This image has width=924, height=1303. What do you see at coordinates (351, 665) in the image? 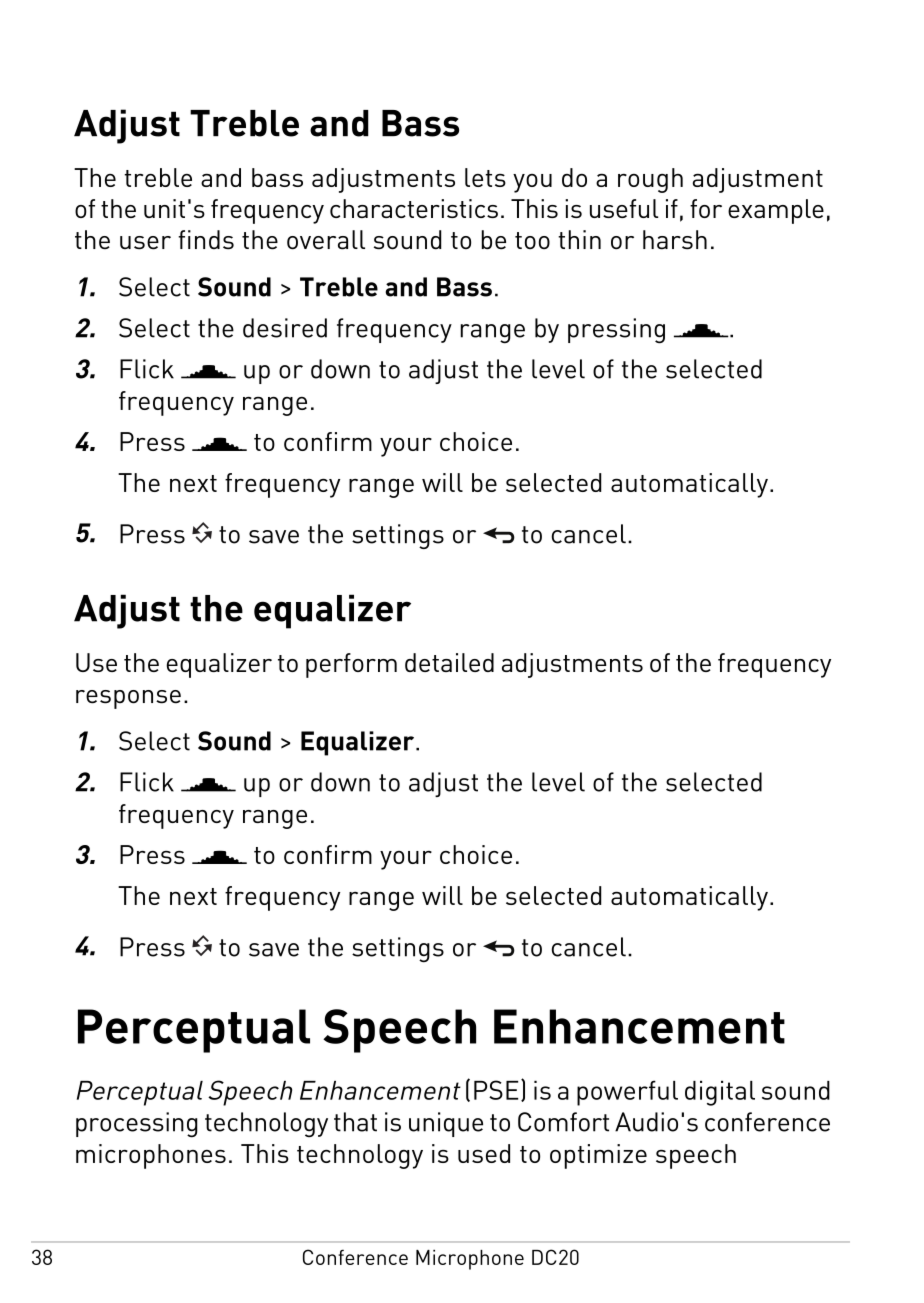
I see `perform` at bounding box center [351, 665].
